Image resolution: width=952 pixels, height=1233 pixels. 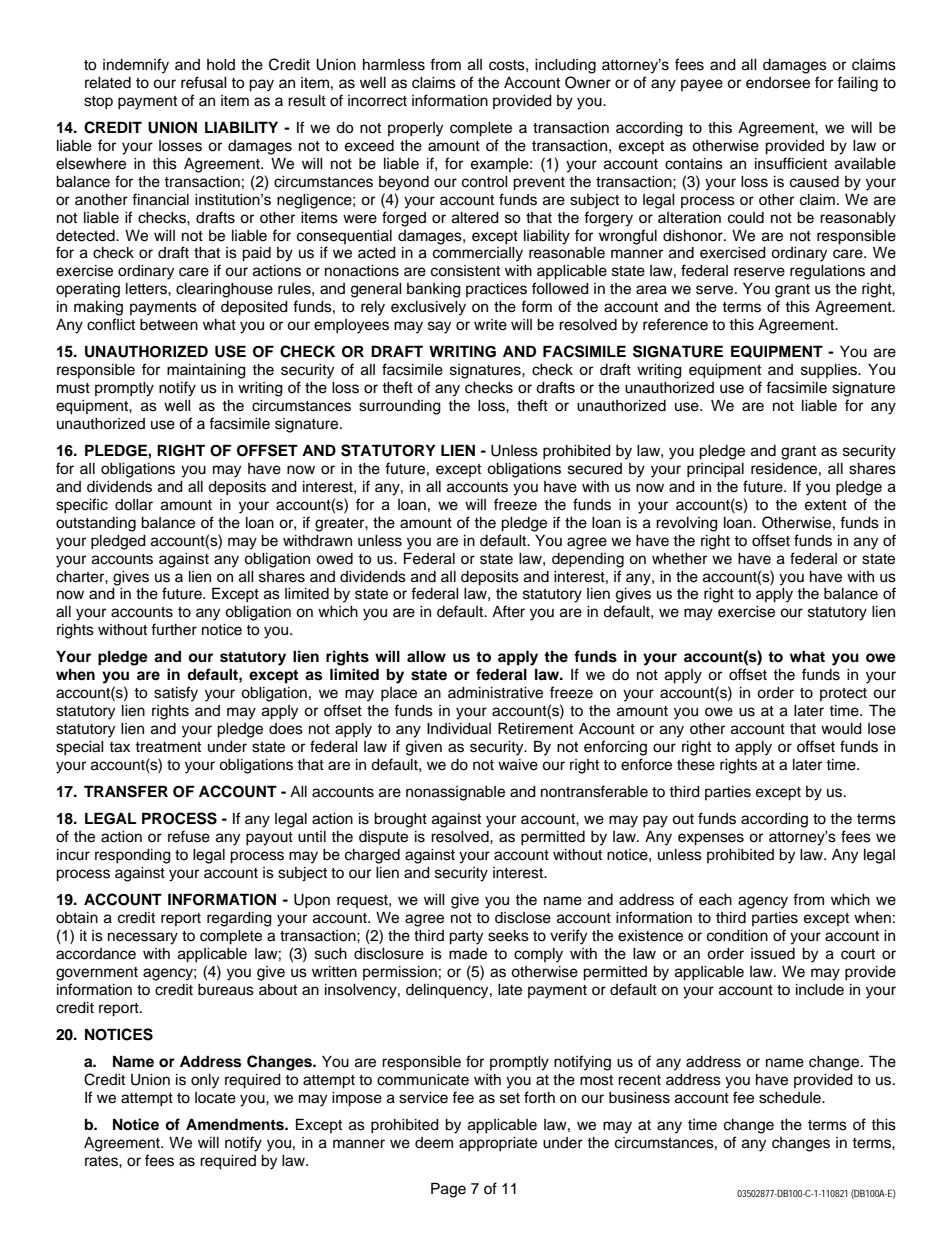 I want to click on write, so click(x=490, y=325).
